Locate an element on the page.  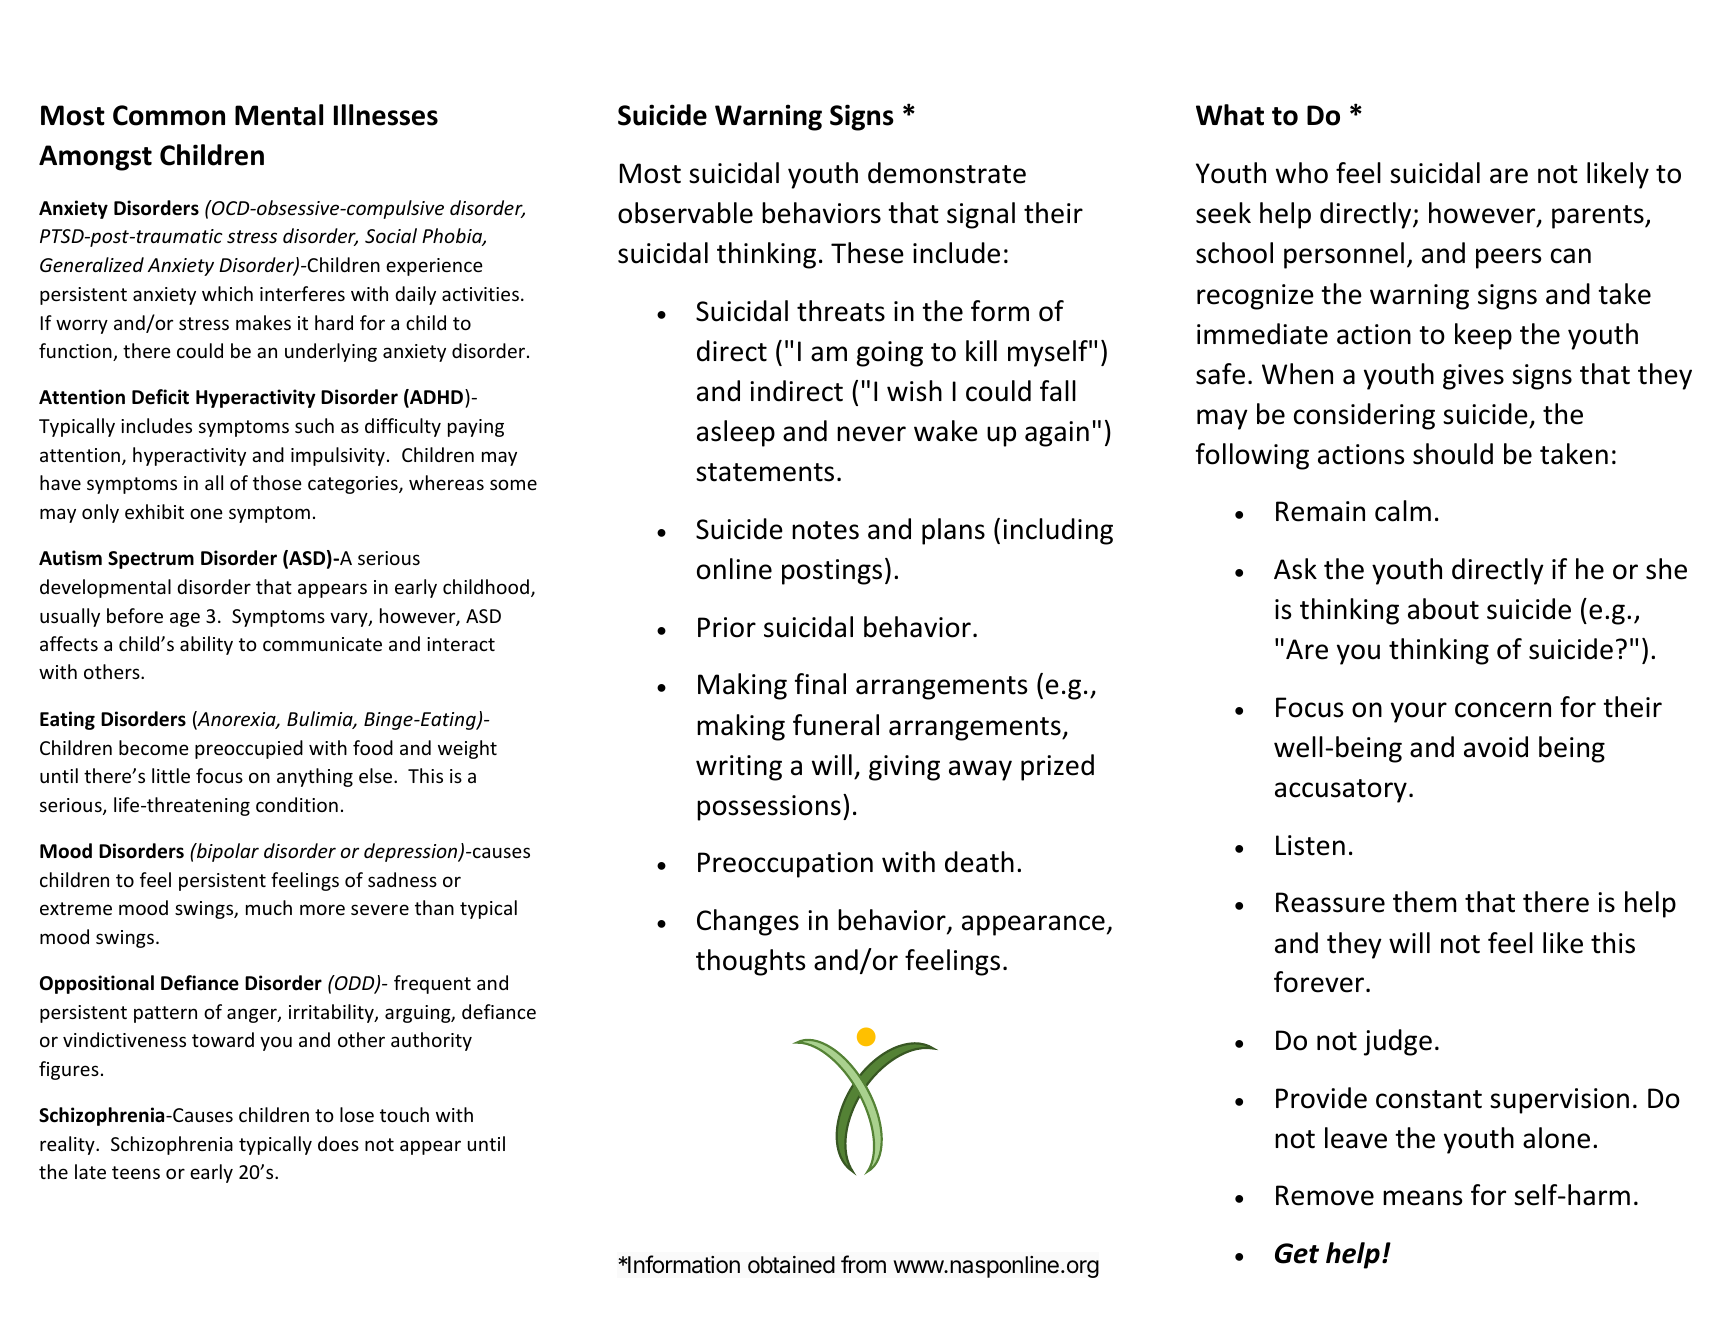
never is located at coordinates (871, 434).
